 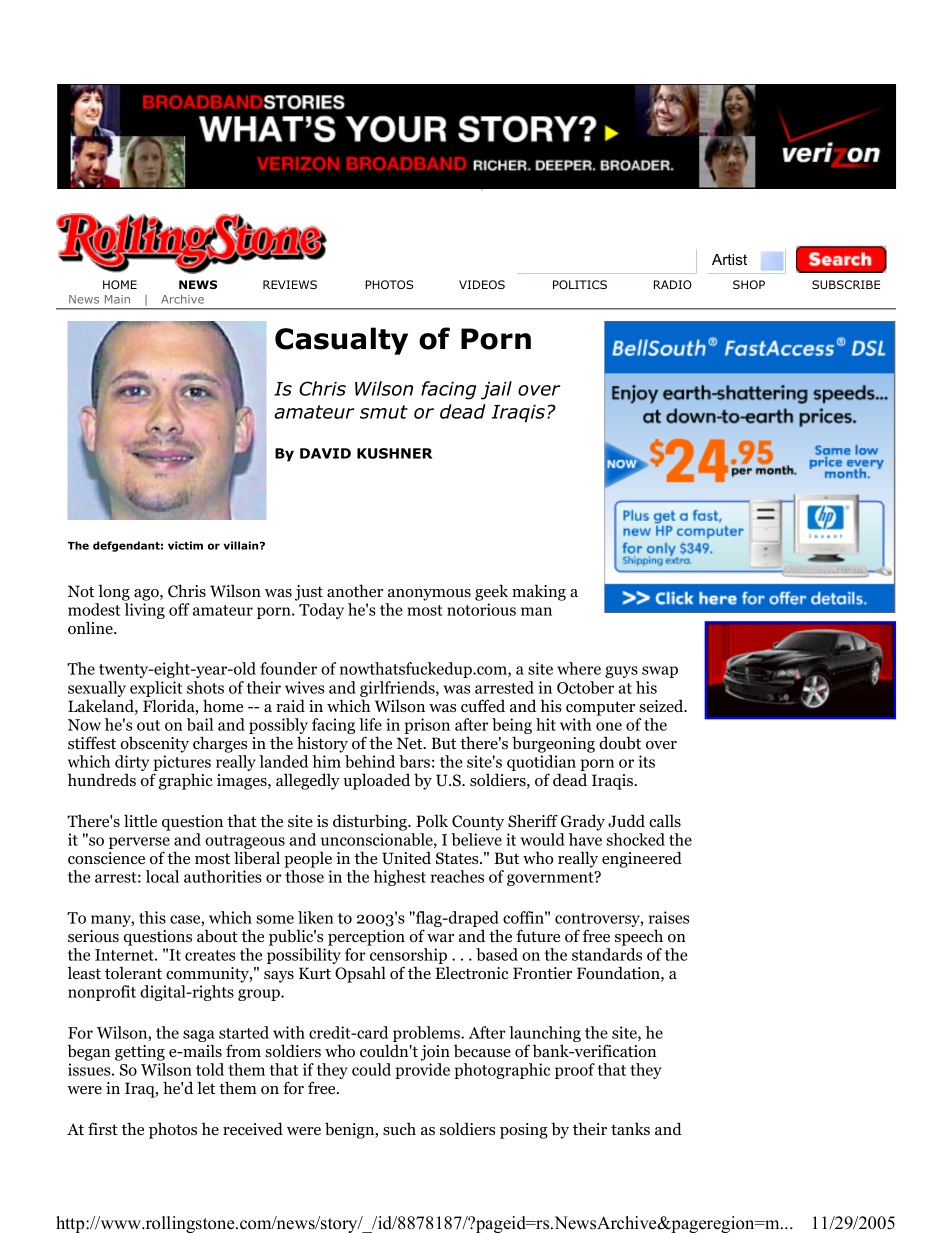 What do you see at coordinates (749, 284) in the screenshot?
I see `SHOP` at bounding box center [749, 284].
